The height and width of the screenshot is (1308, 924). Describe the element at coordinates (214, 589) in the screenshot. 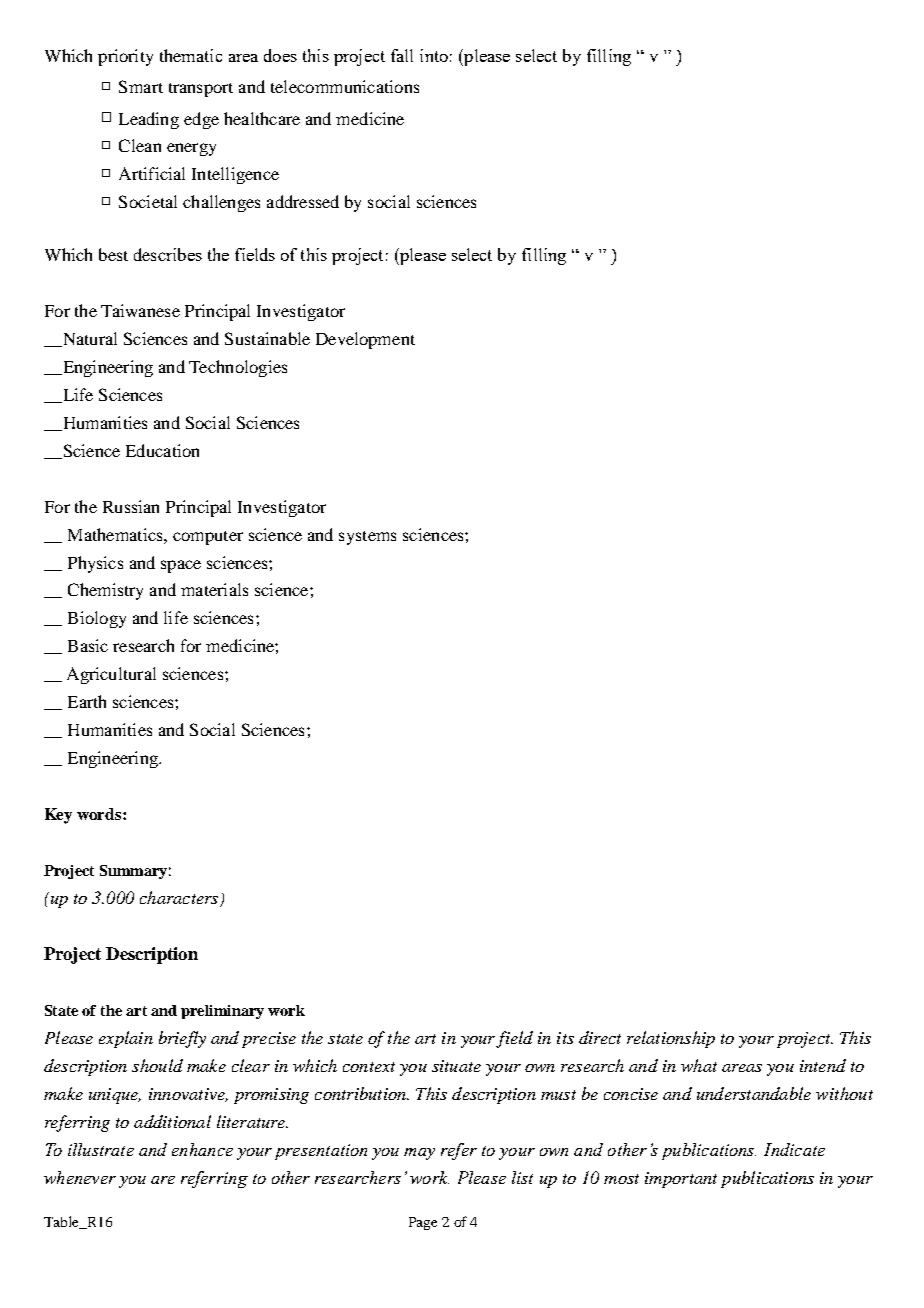

I see `materials` at that location.
